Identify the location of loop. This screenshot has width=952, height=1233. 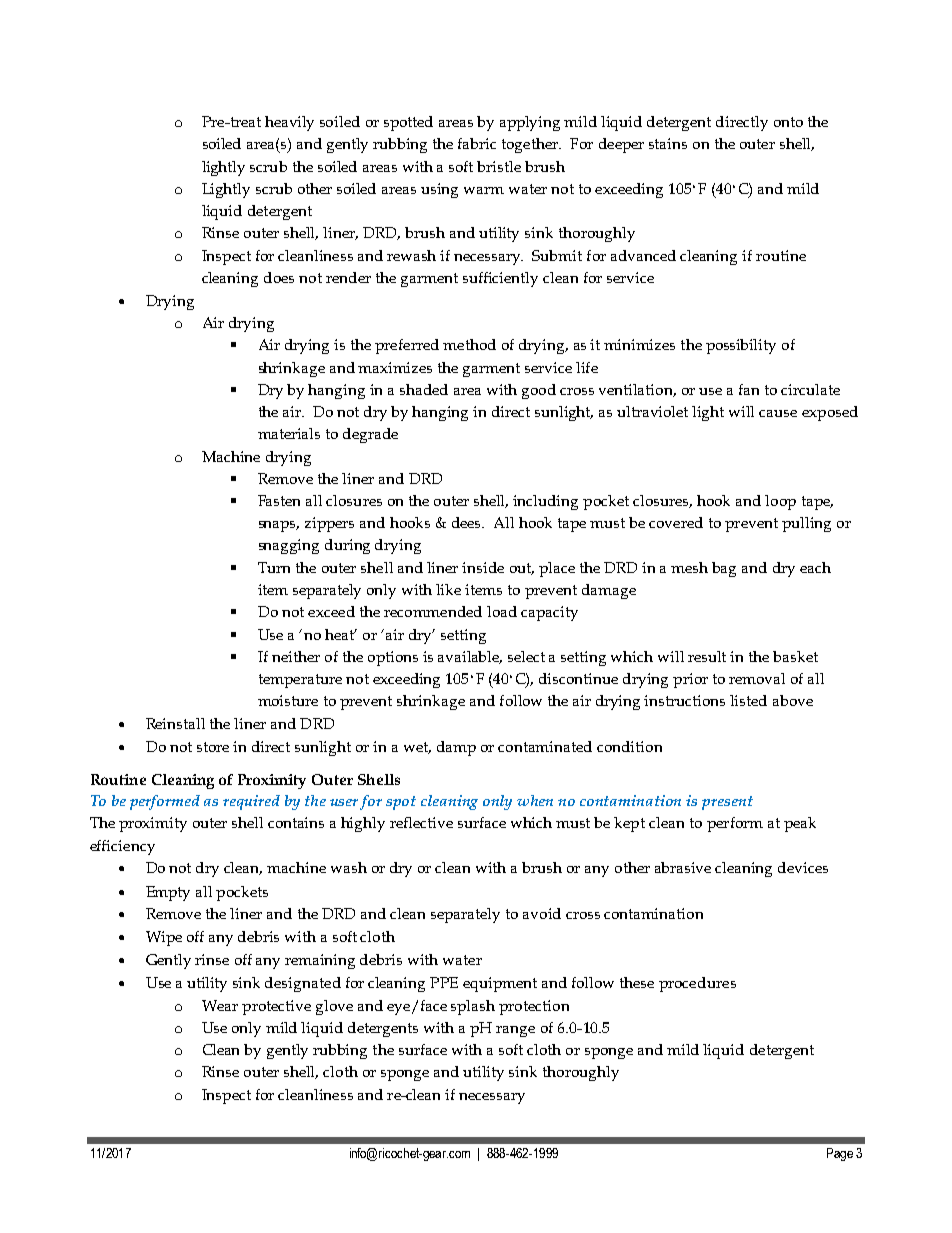
(780, 502).
